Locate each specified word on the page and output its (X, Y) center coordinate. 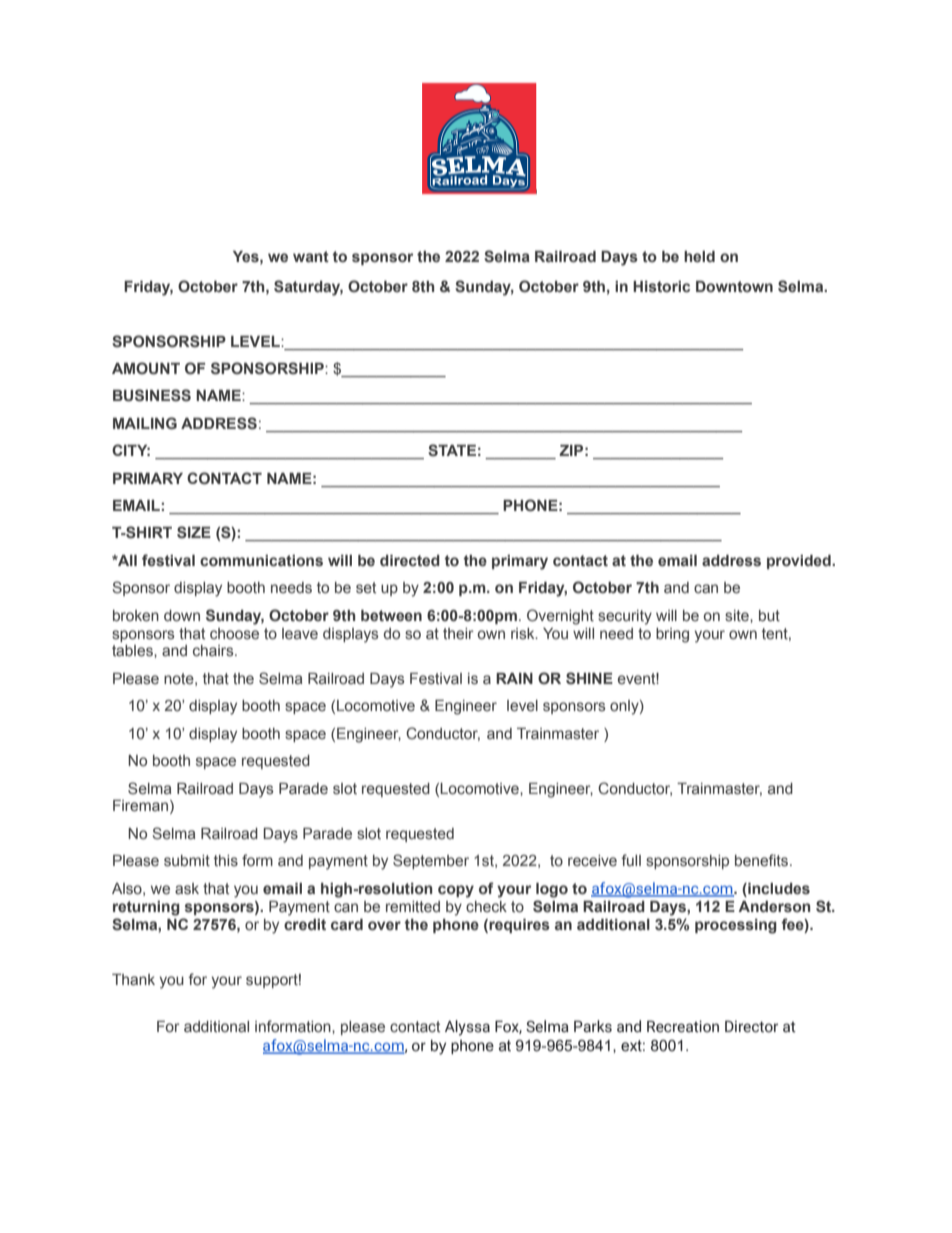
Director (751, 1026)
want (311, 257)
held (699, 257)
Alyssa (467, 1028)
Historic (661, 287)
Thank (133, 980)
